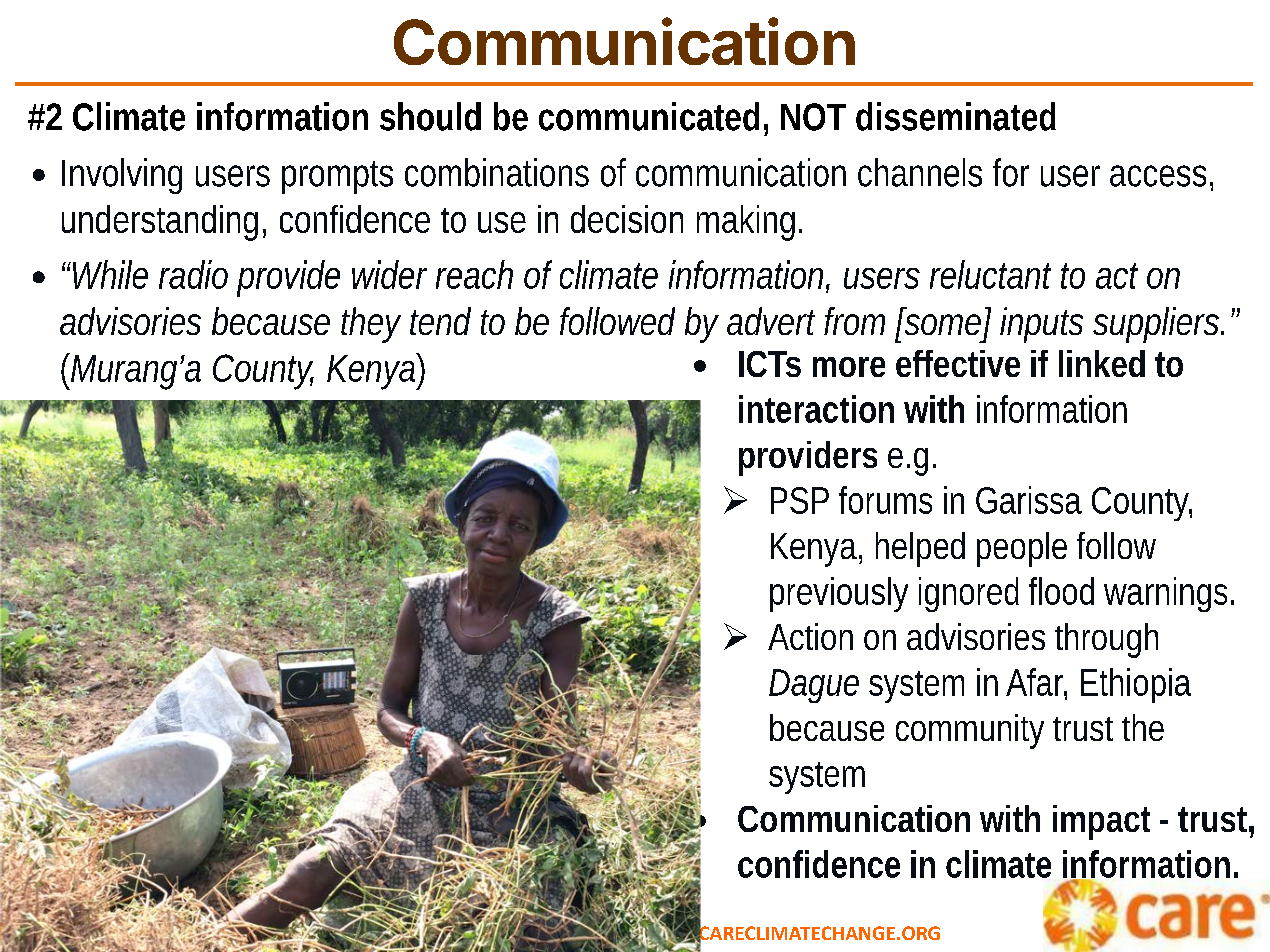  What do you see at coordinates (839, 594) in the screenshot?
I see `previously` at bounding box center [839, 594].
